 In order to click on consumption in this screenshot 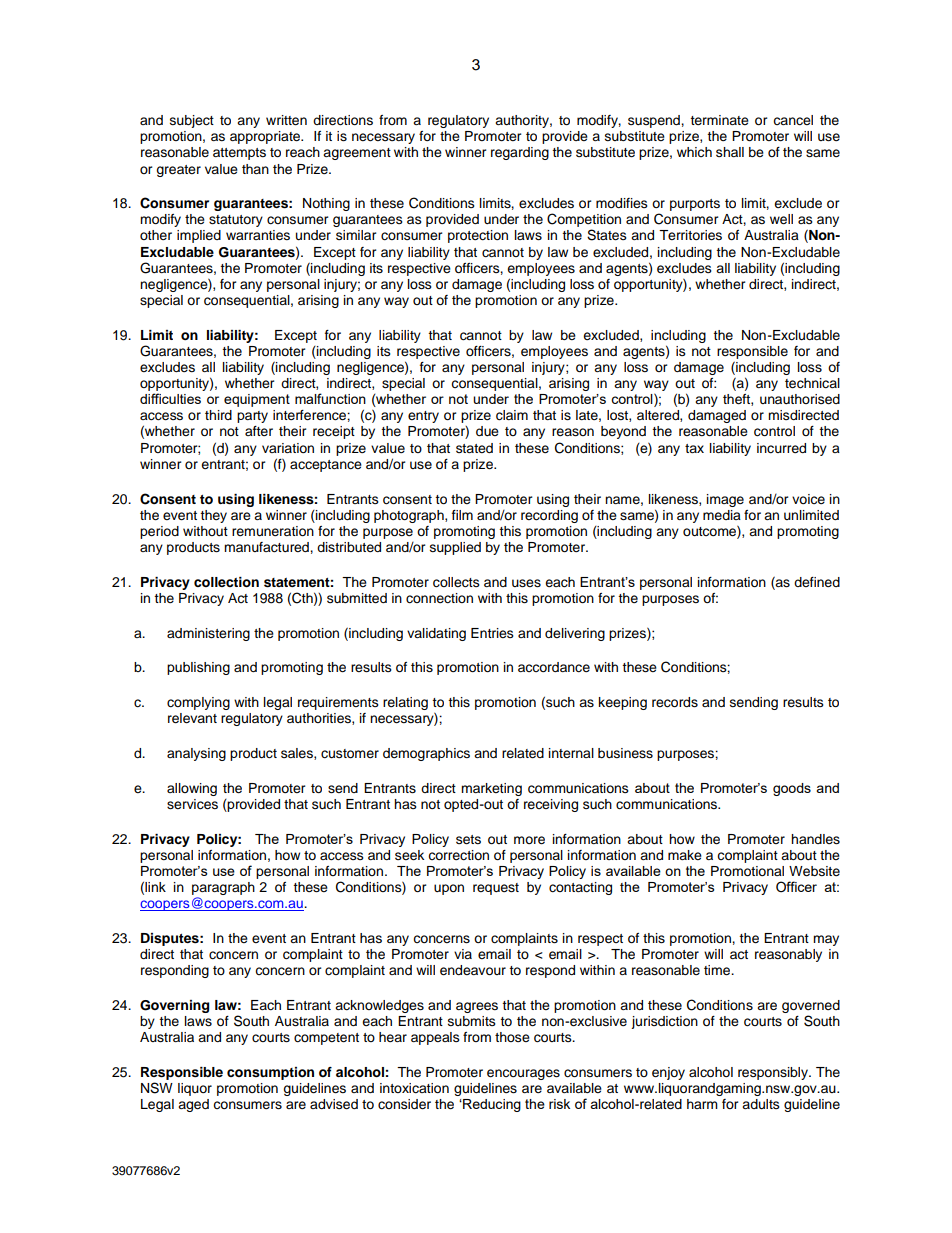, I will do `click(270, 1073)`.
